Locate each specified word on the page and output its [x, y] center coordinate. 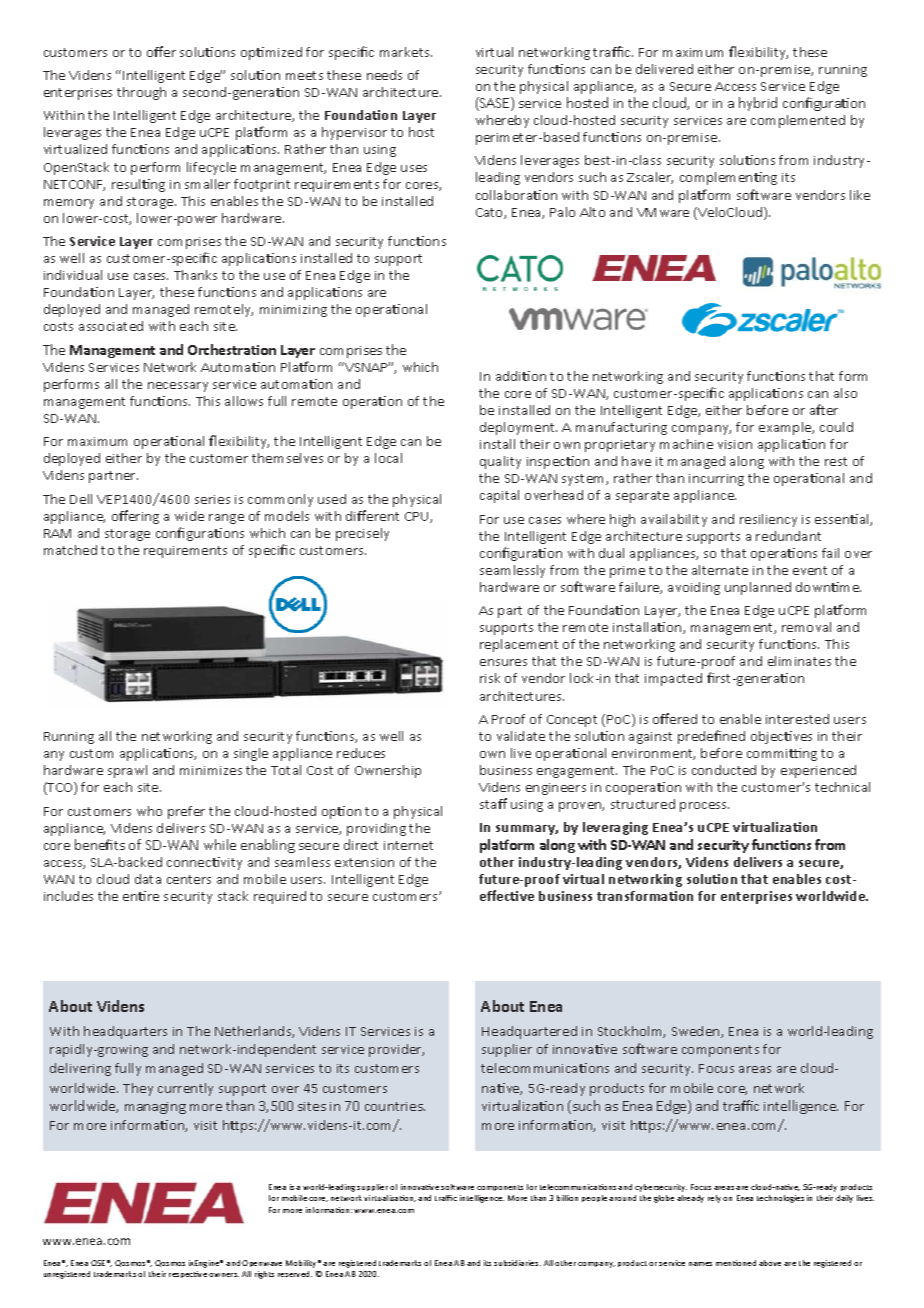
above [770, 1263]
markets [406, 52]
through [141, 93]
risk [490, 678]
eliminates [799, 661]
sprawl [127, 771]
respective [188, 1274]
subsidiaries [517, 1263]
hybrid [758, 104]
